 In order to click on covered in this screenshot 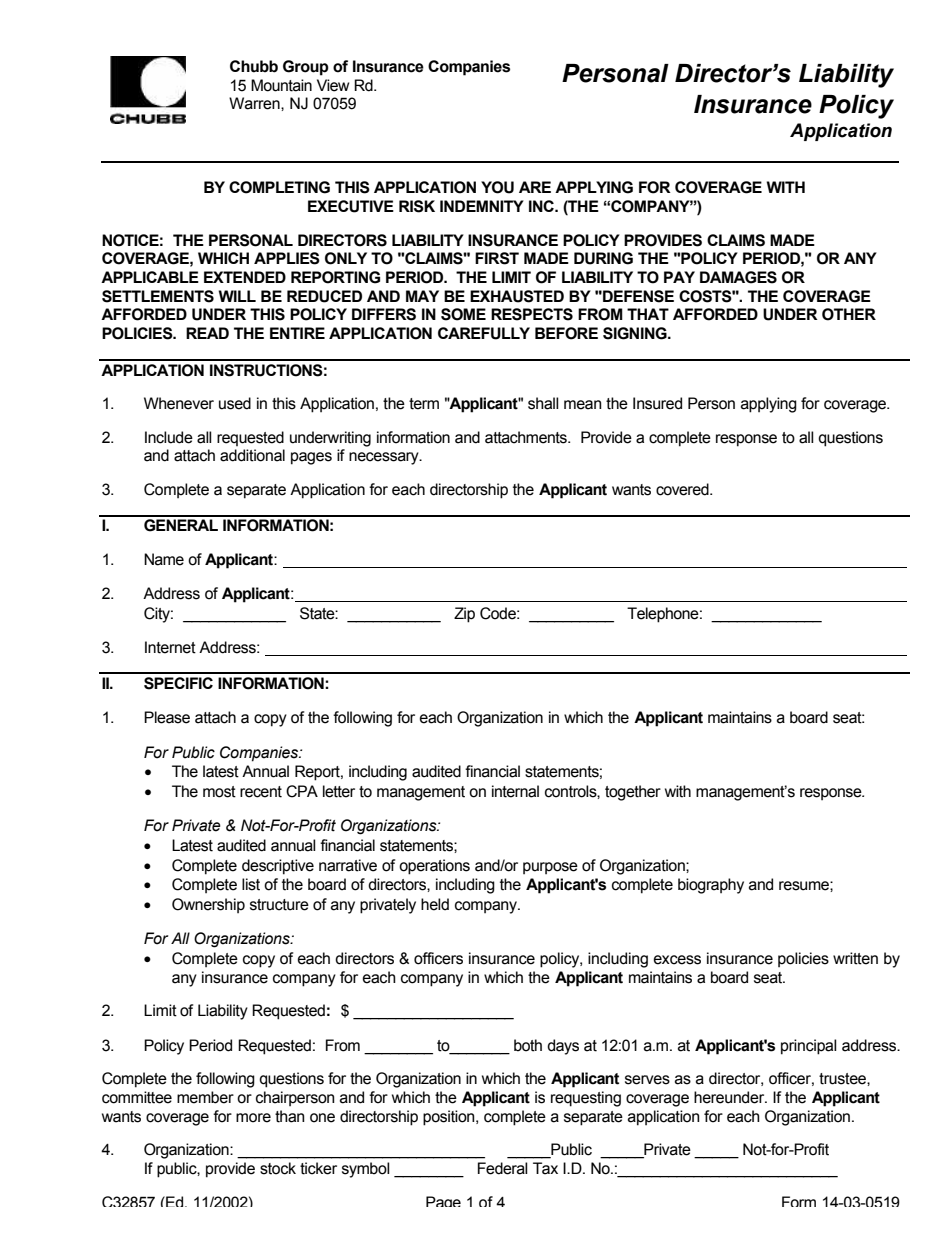, I will do `click(683, 489)`.
